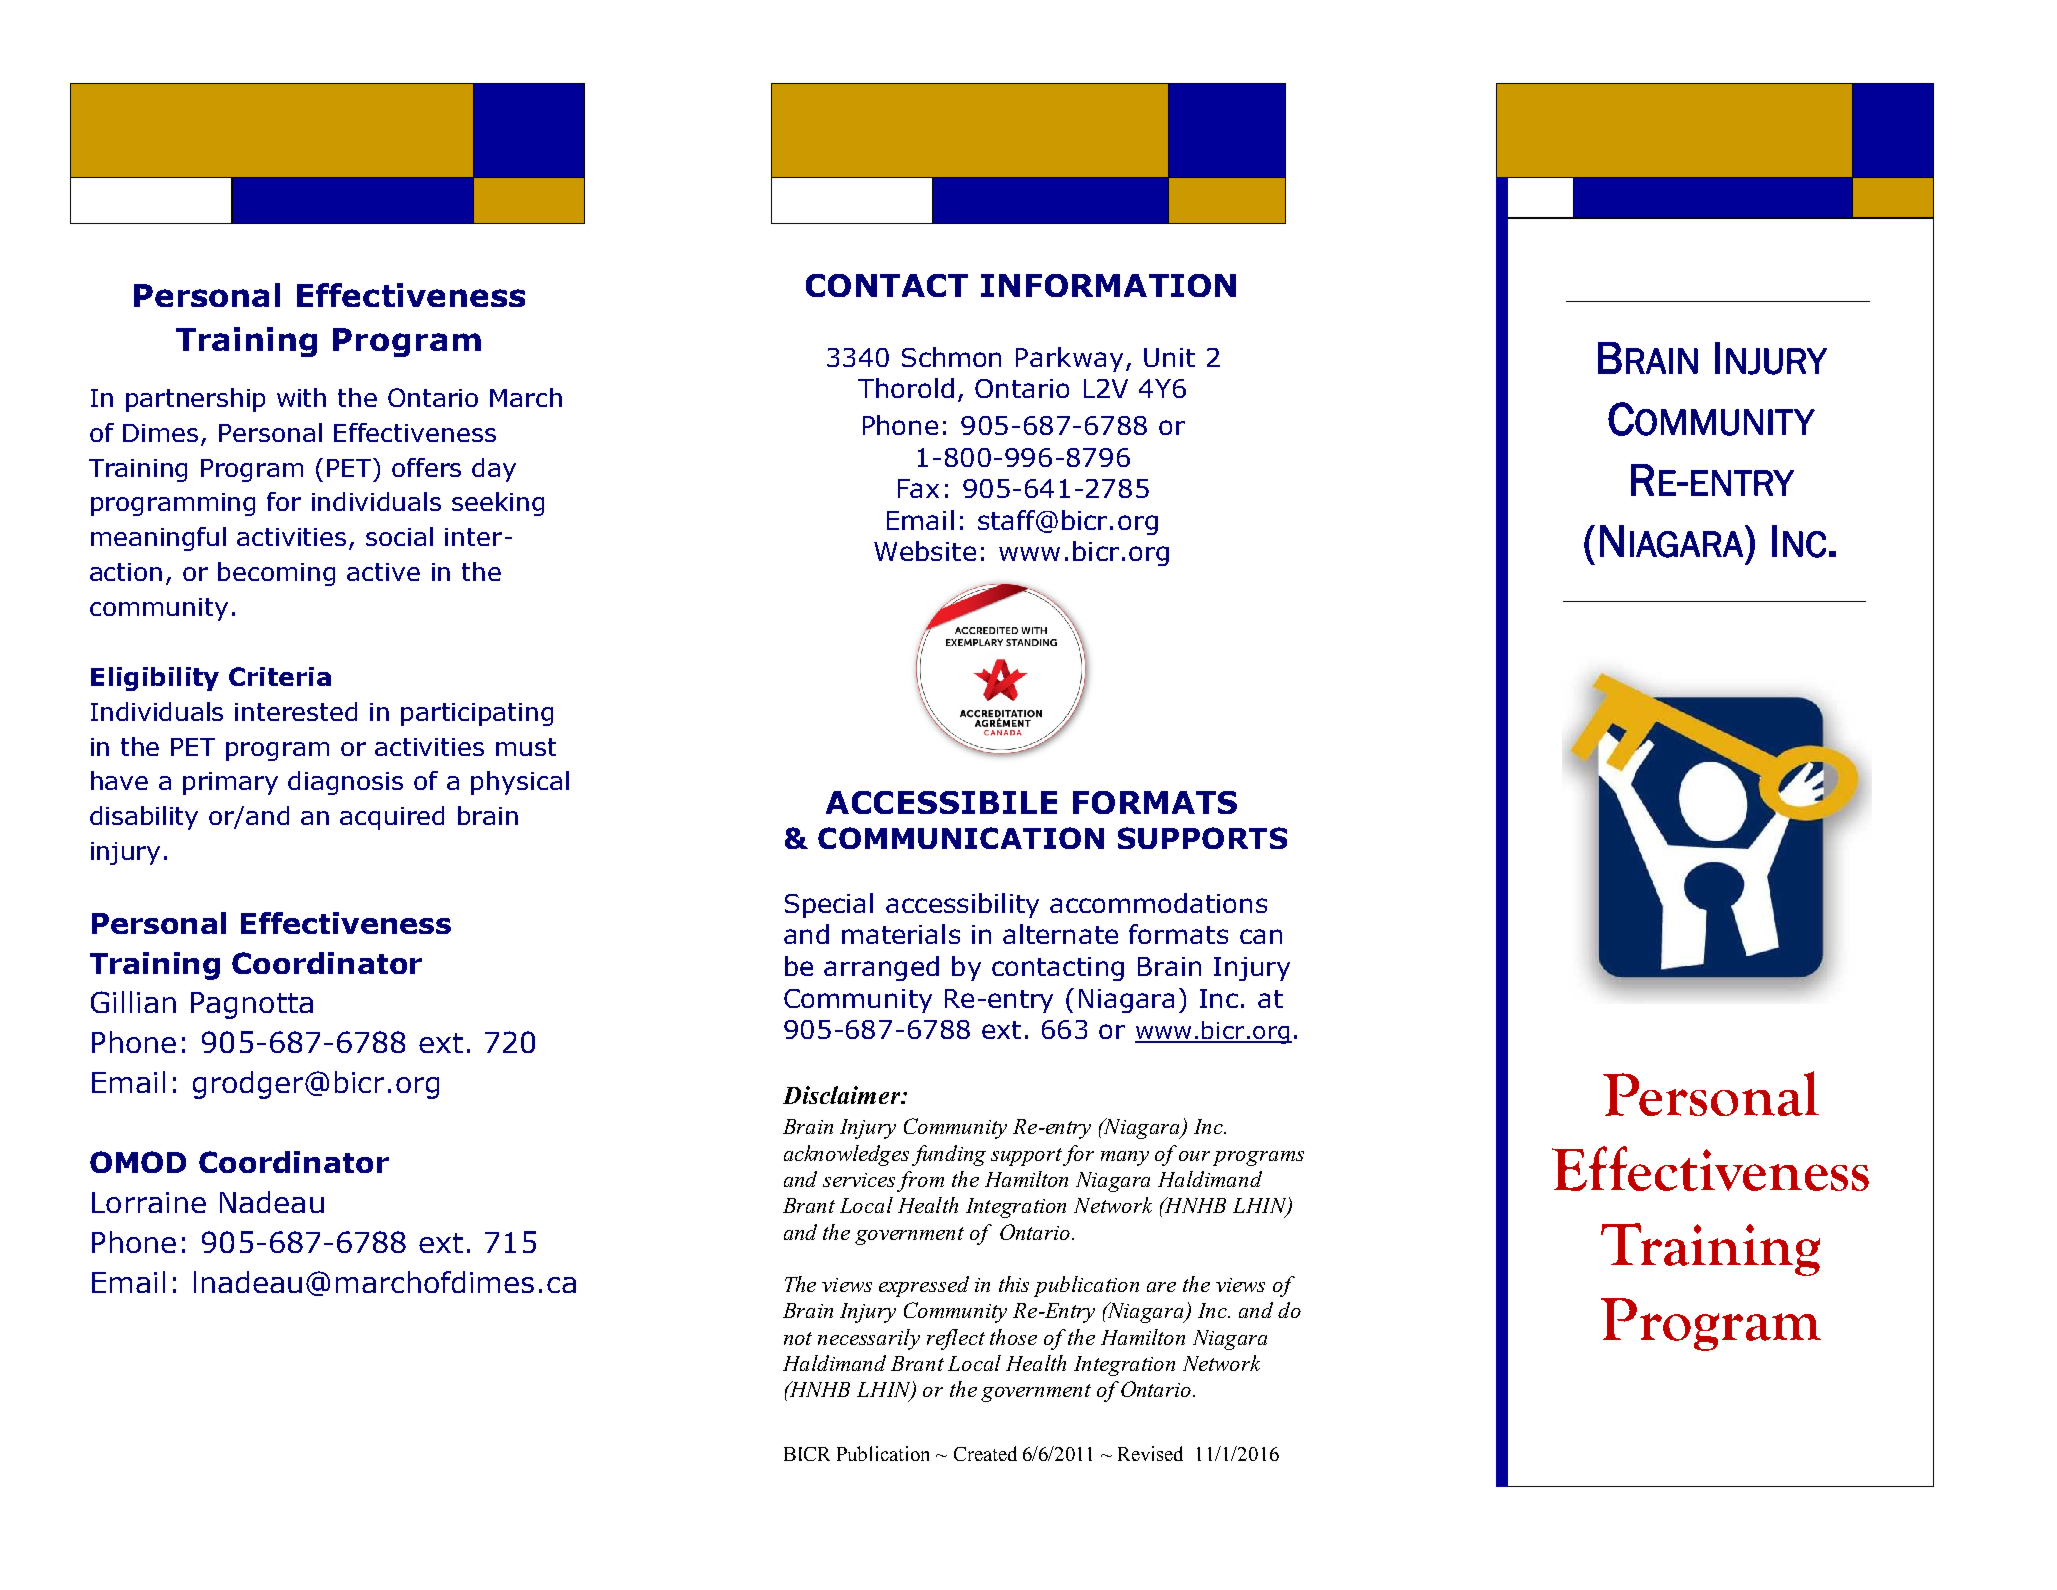 The width and height of the screenshot is (2057, 1590). Describe the element at coordinates (843, 1095) in the screenshot. I see `Disclaimer` at that location.
